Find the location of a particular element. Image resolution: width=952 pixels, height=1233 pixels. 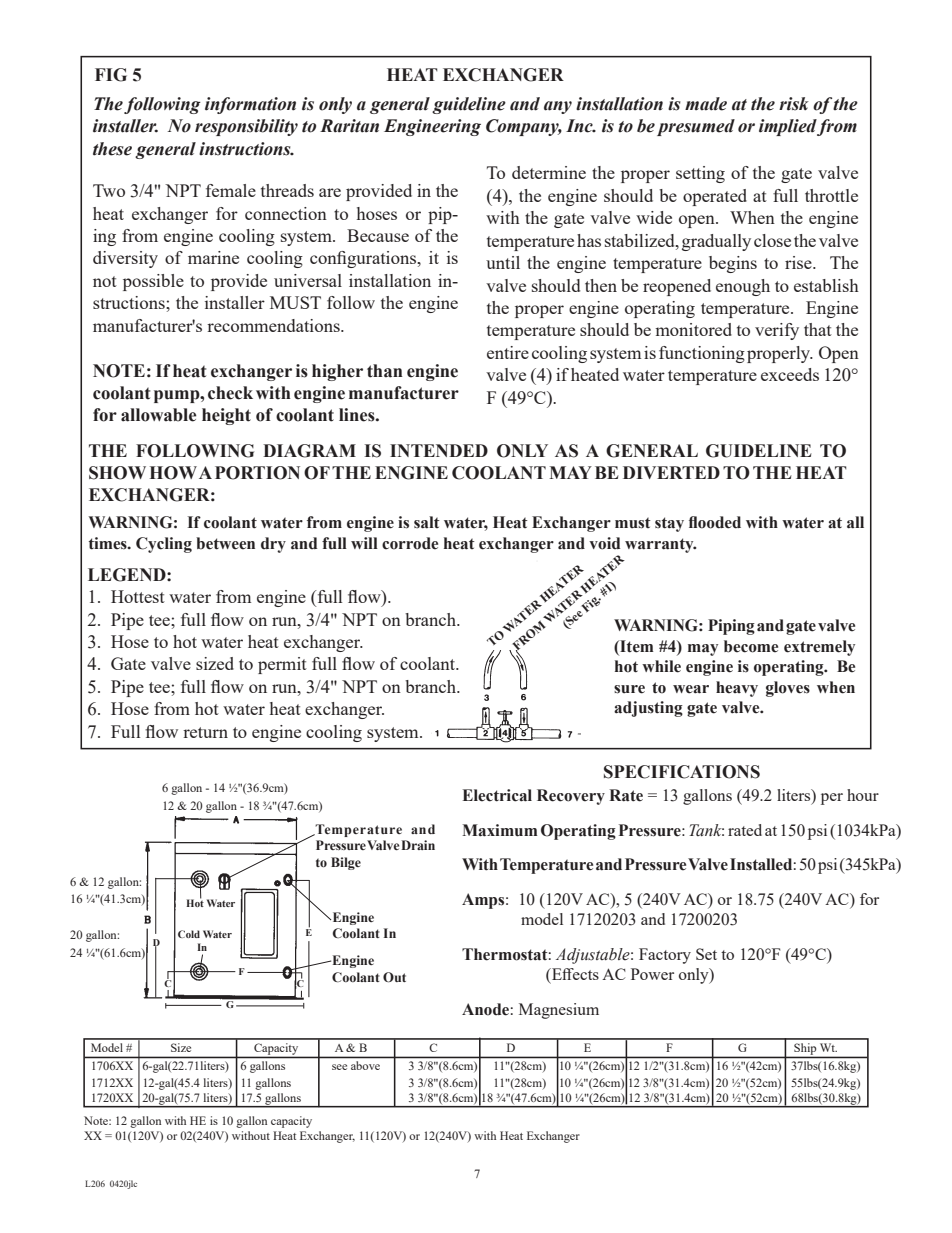

Cold is located at coordinates (189, 934).
